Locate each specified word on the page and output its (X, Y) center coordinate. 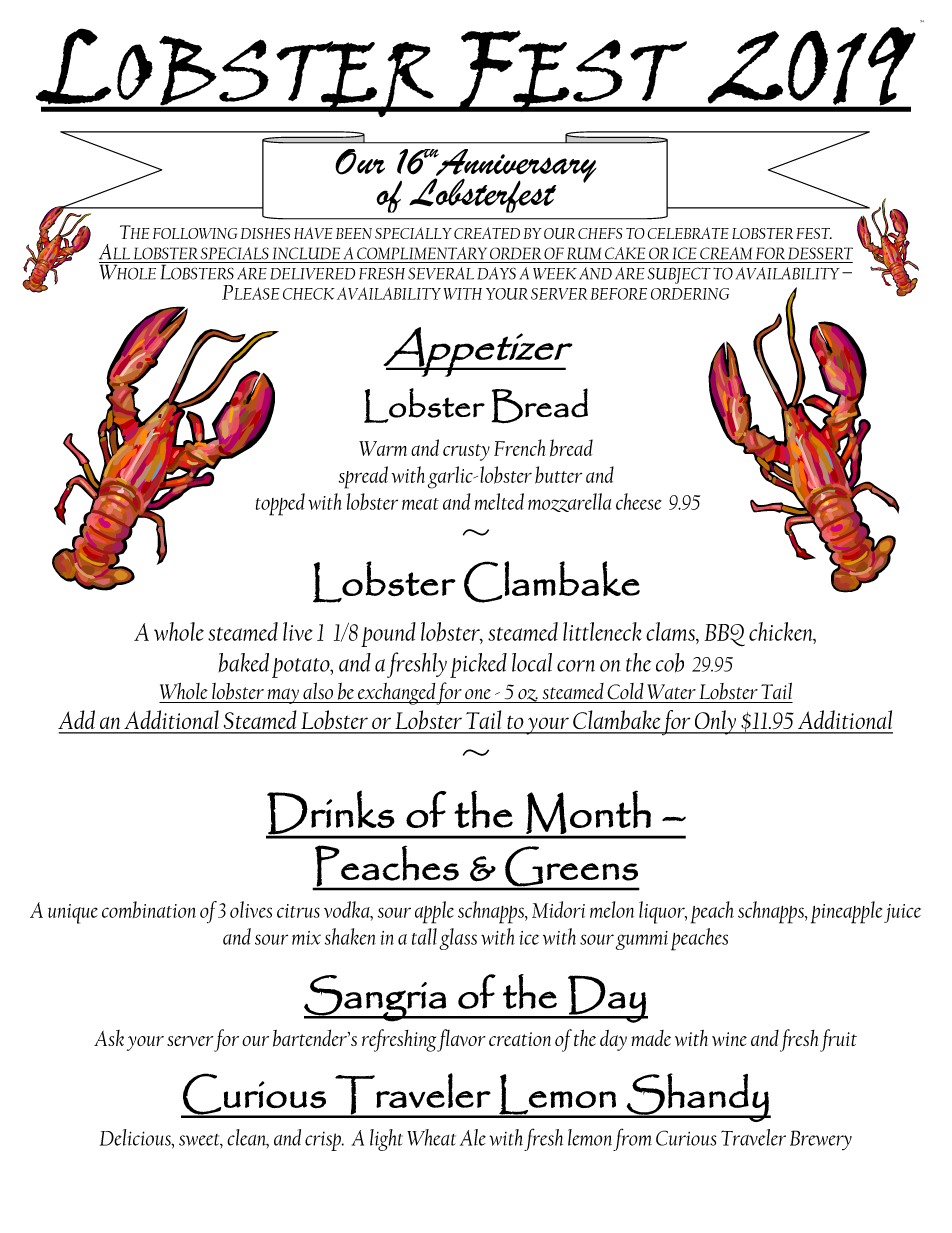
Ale (473, 1137)
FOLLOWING (195, 233)
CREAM (726, 253)
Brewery (821, 1140)
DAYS (497, 273)
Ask (109, 1038)
